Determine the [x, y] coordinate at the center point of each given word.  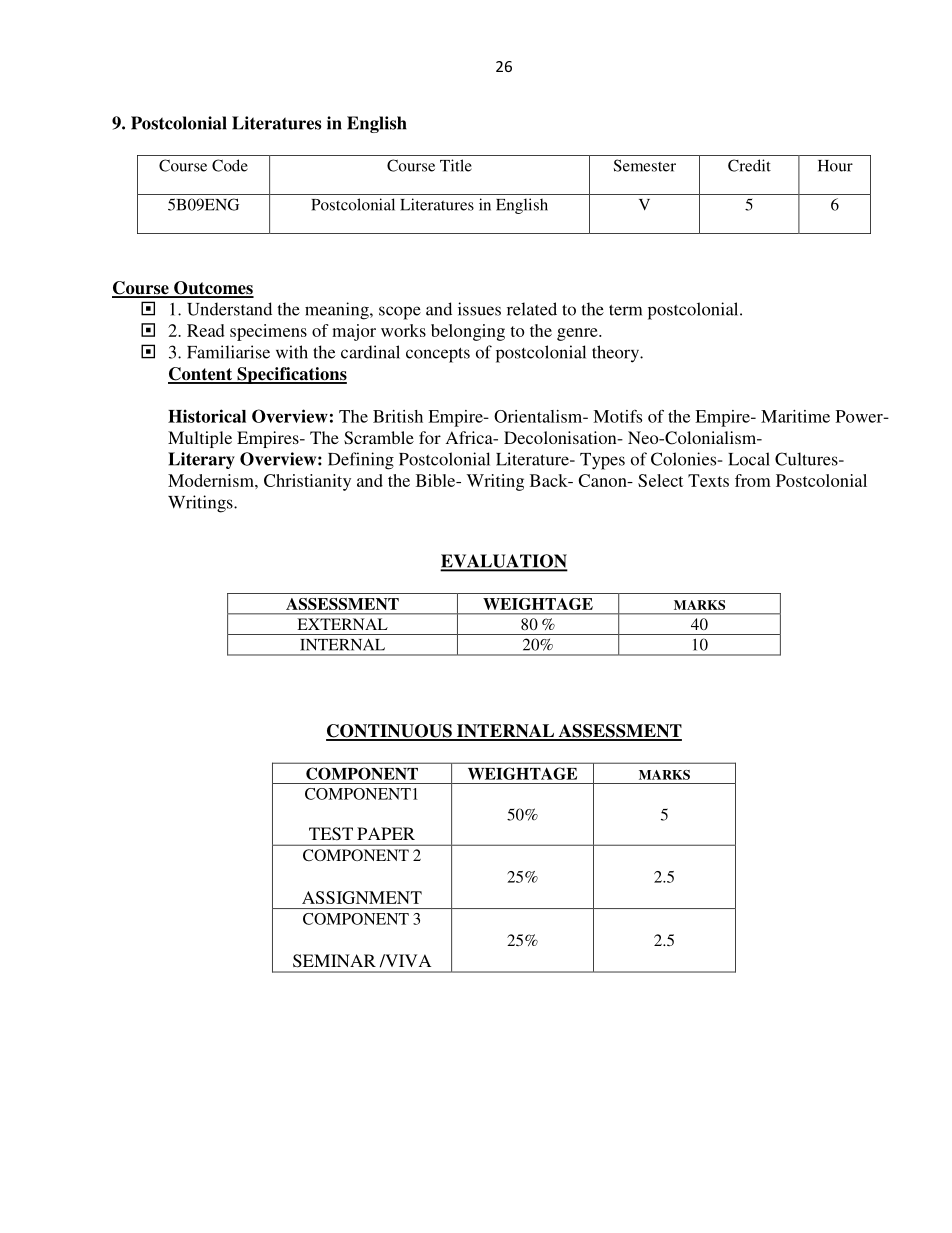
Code [230, 165]
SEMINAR [334, 961]
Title [456, 165]
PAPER [386, 833]
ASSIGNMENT [362, 897]
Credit [749, 165]
